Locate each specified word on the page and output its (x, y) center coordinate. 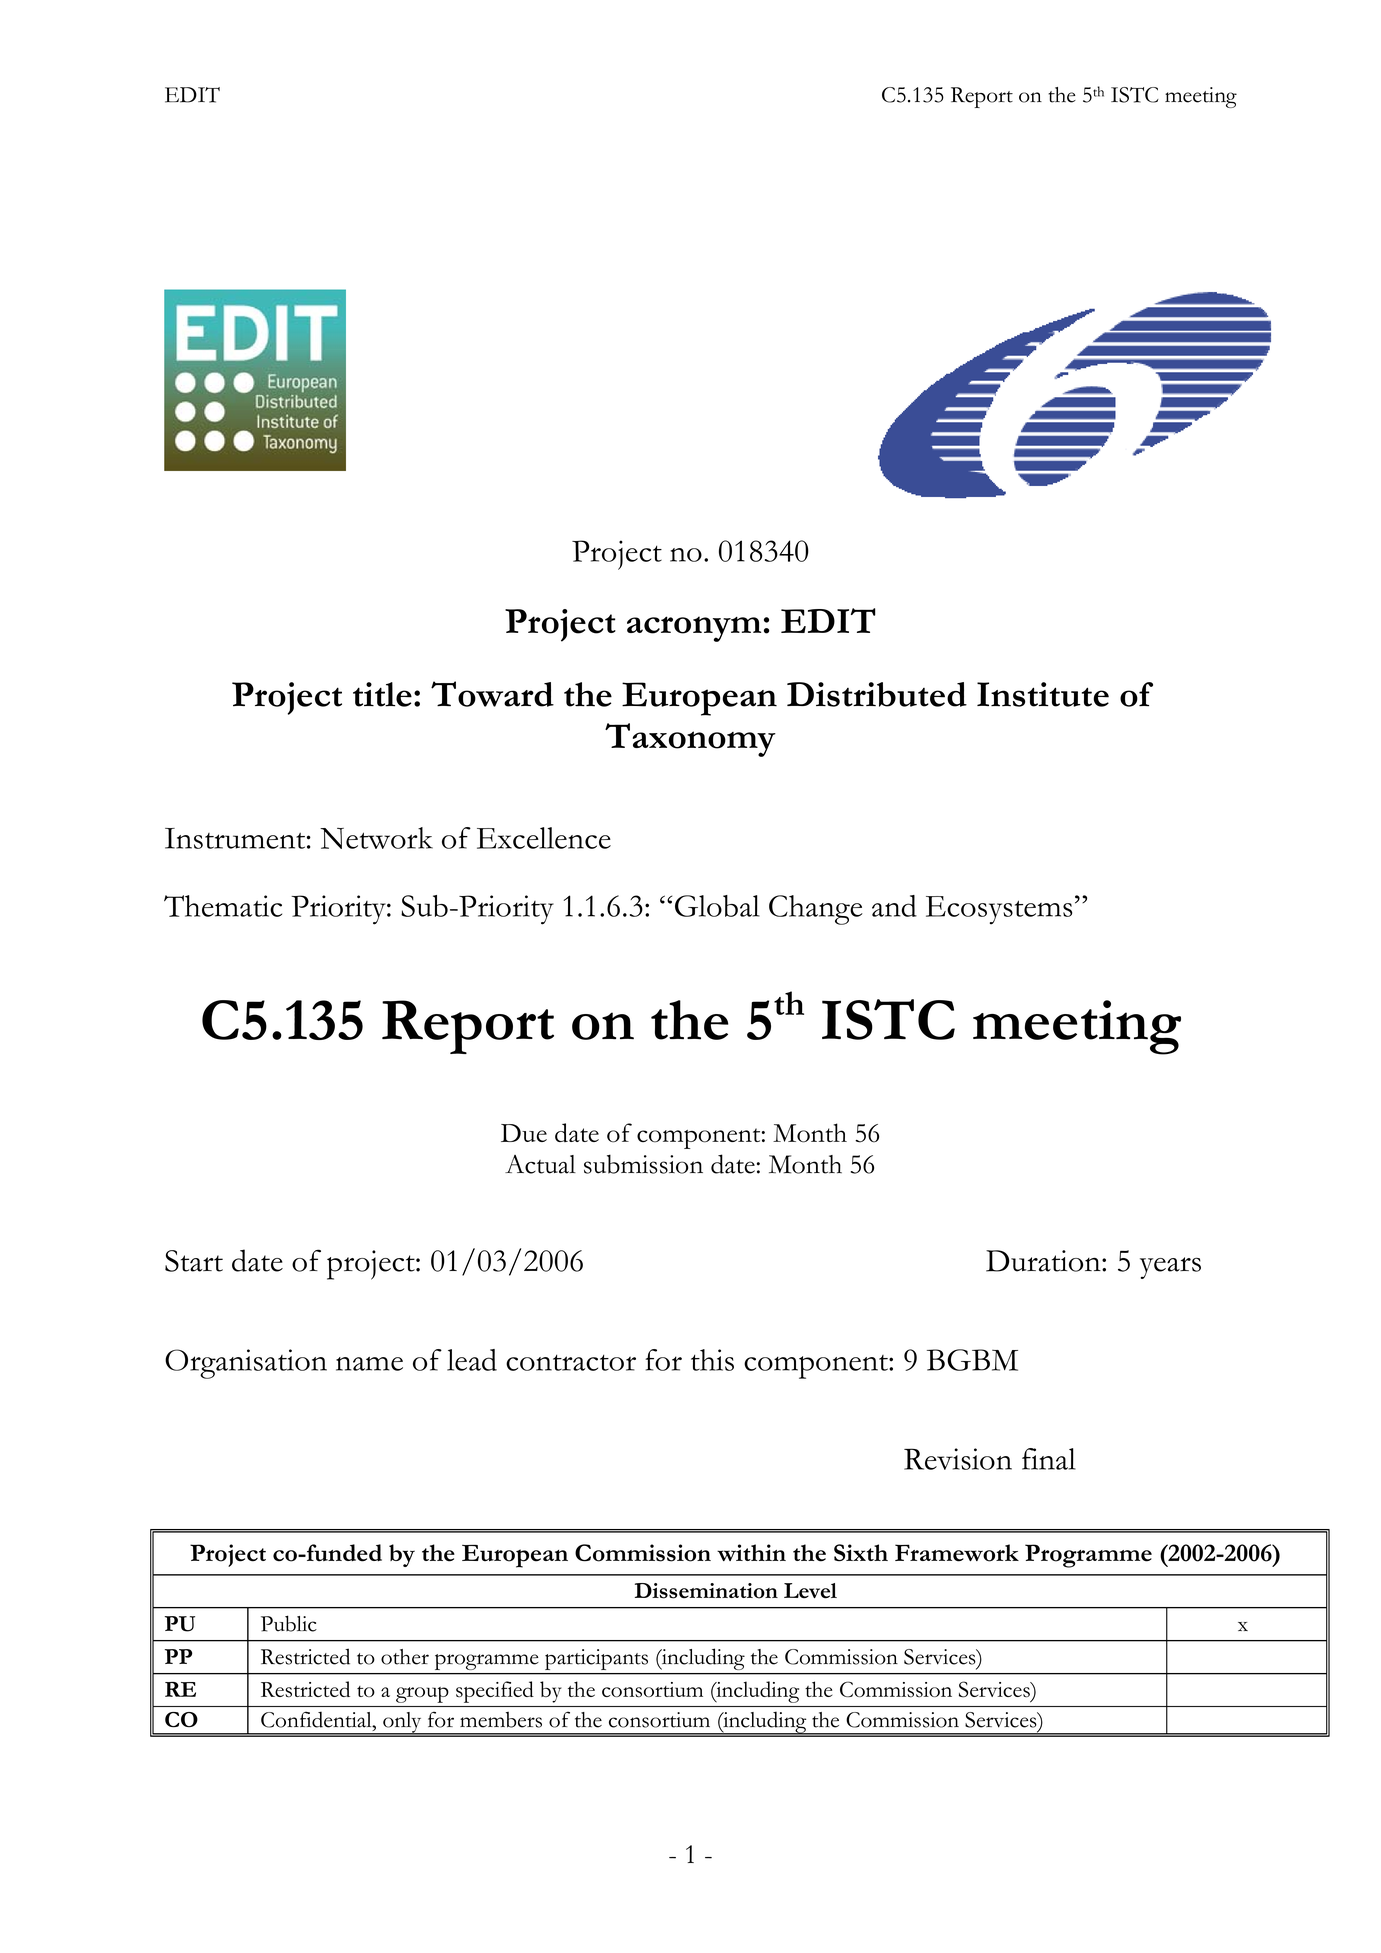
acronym (694, 629)
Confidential (317, 1719)
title (382, 694)
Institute (1043, 694)
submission (643, 1164)
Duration (1044, 1261)
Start (194, 1261)
